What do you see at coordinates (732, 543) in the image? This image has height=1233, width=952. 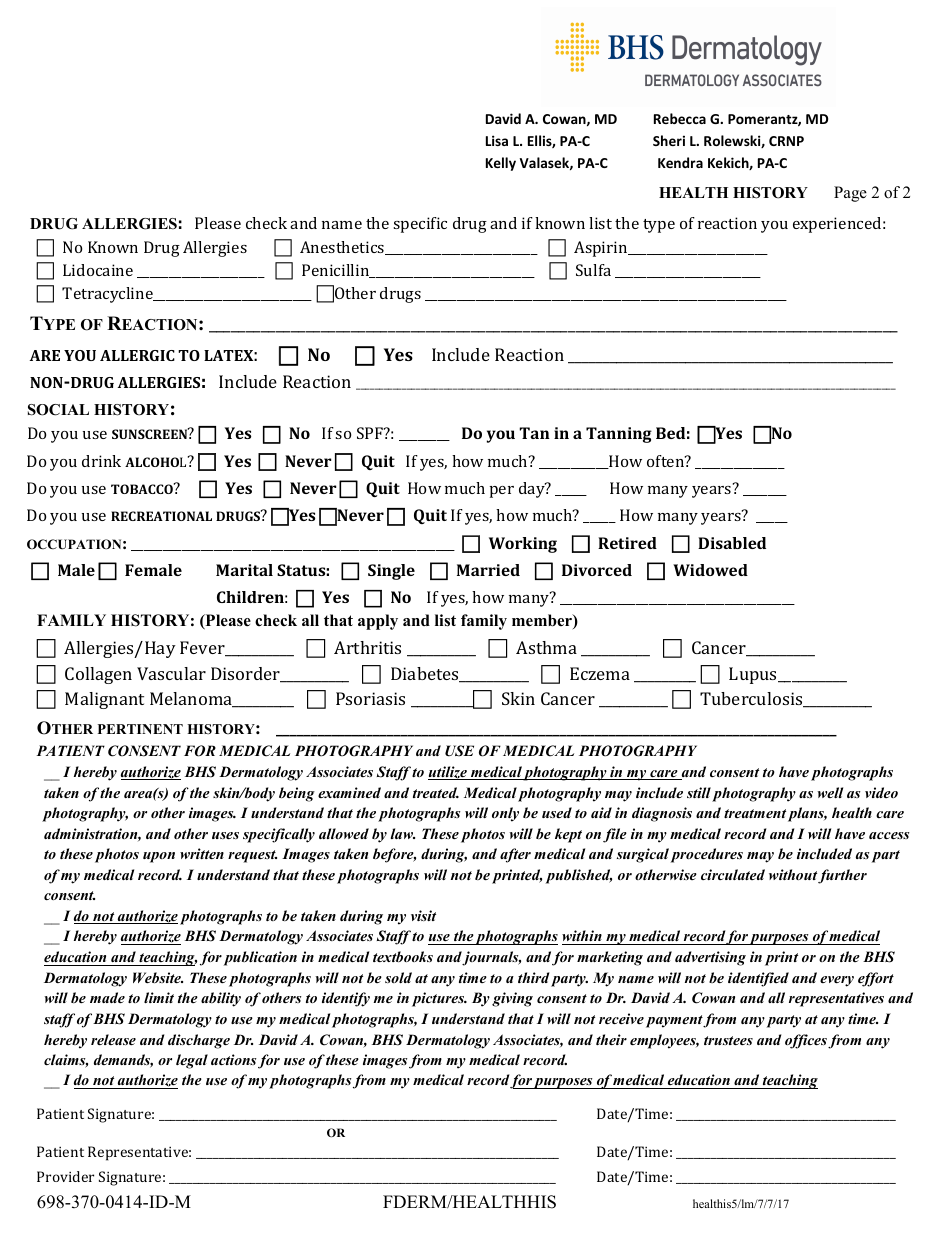 I see `Disabled` at bounding box center [732, 543].
